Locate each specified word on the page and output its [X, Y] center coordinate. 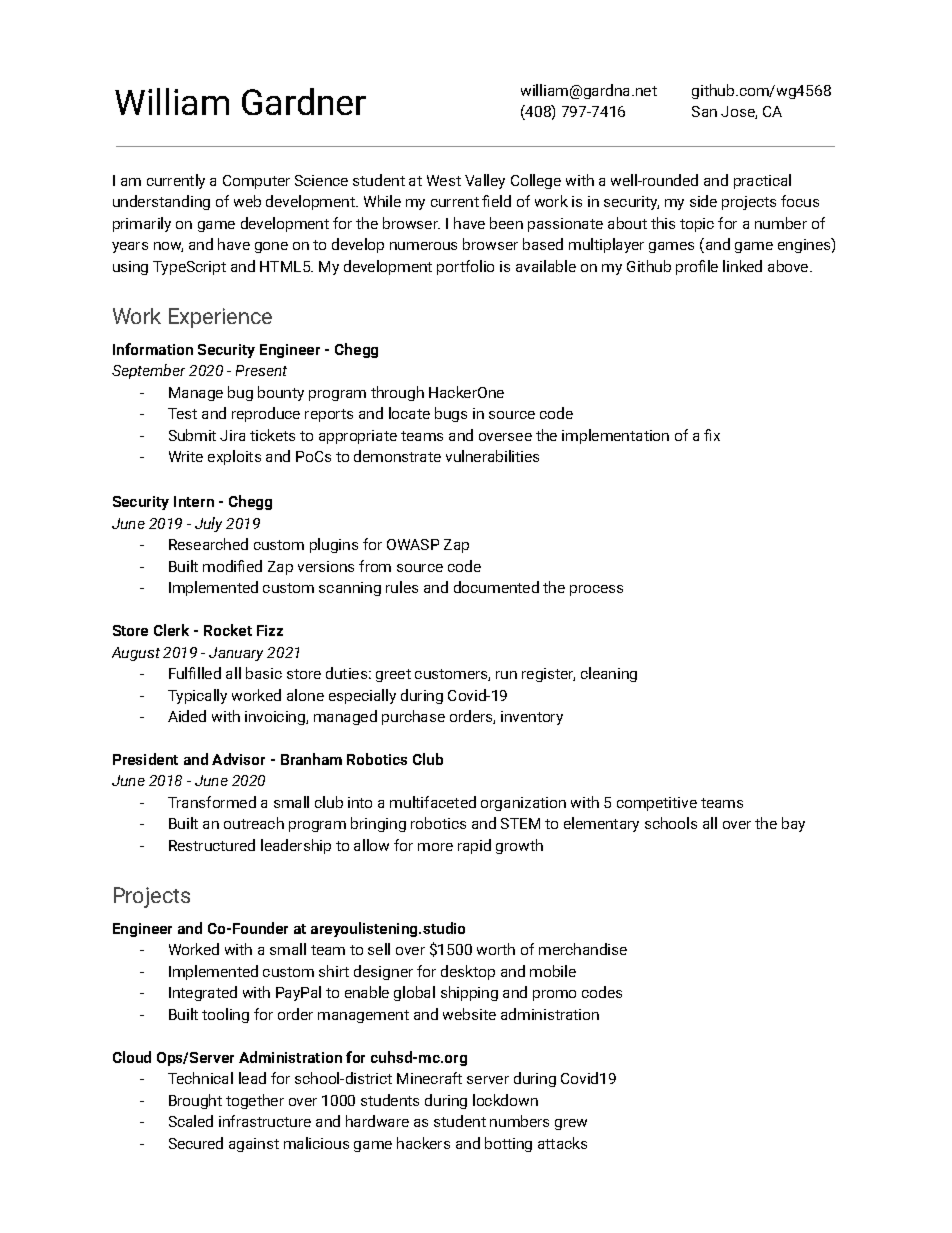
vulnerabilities [492, 456]
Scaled [191, 1121]
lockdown [505, 1100]
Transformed [212, 802]
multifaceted [433, 802]
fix [712, 435]
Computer [256, 182]
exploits [234, 457]
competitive [657, 804]
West [444, 180]
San [704, 111]
